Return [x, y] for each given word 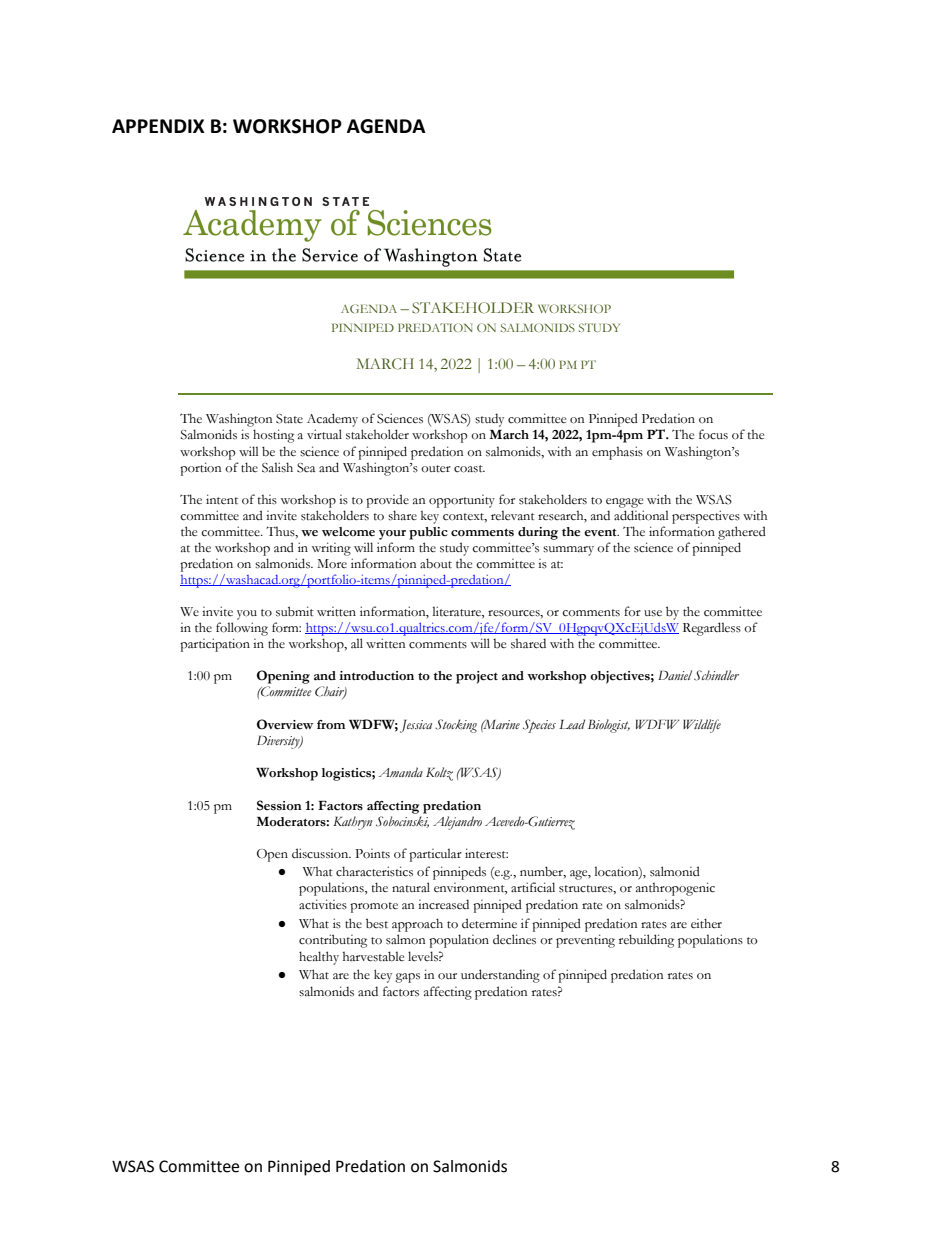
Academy [332, 420]
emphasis [617, 453]
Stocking [456, 726]
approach [417, 925]
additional [641, 515]
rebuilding [646, 941]
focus [713, 434]
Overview [285, 724]
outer [436, 469]
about [436, 563]
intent [222, 499]
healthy [319, 958]
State [289, 419]
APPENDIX [158, 126]
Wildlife [702, 726]
